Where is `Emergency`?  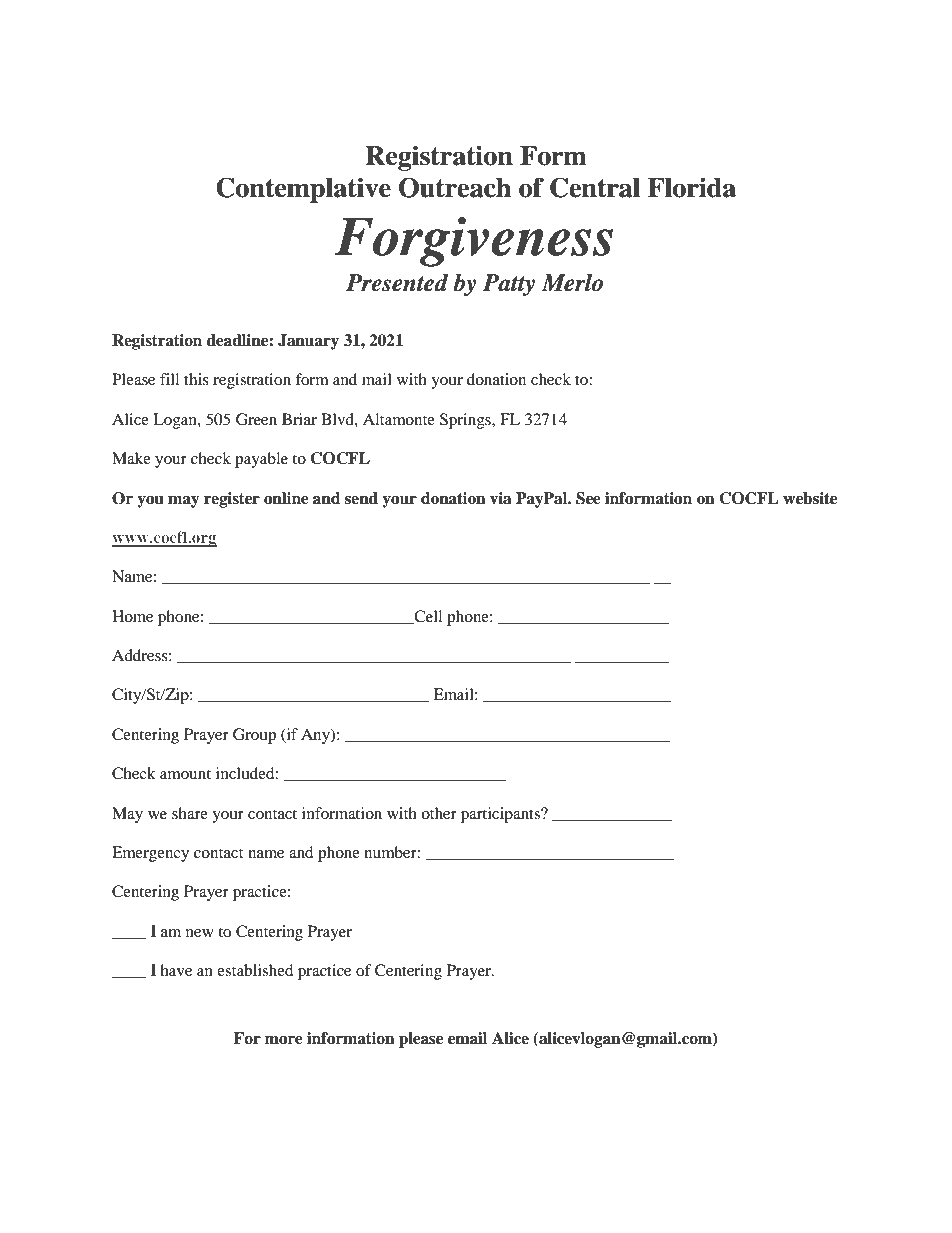 Emergency is located at coordinates (150, 854).
